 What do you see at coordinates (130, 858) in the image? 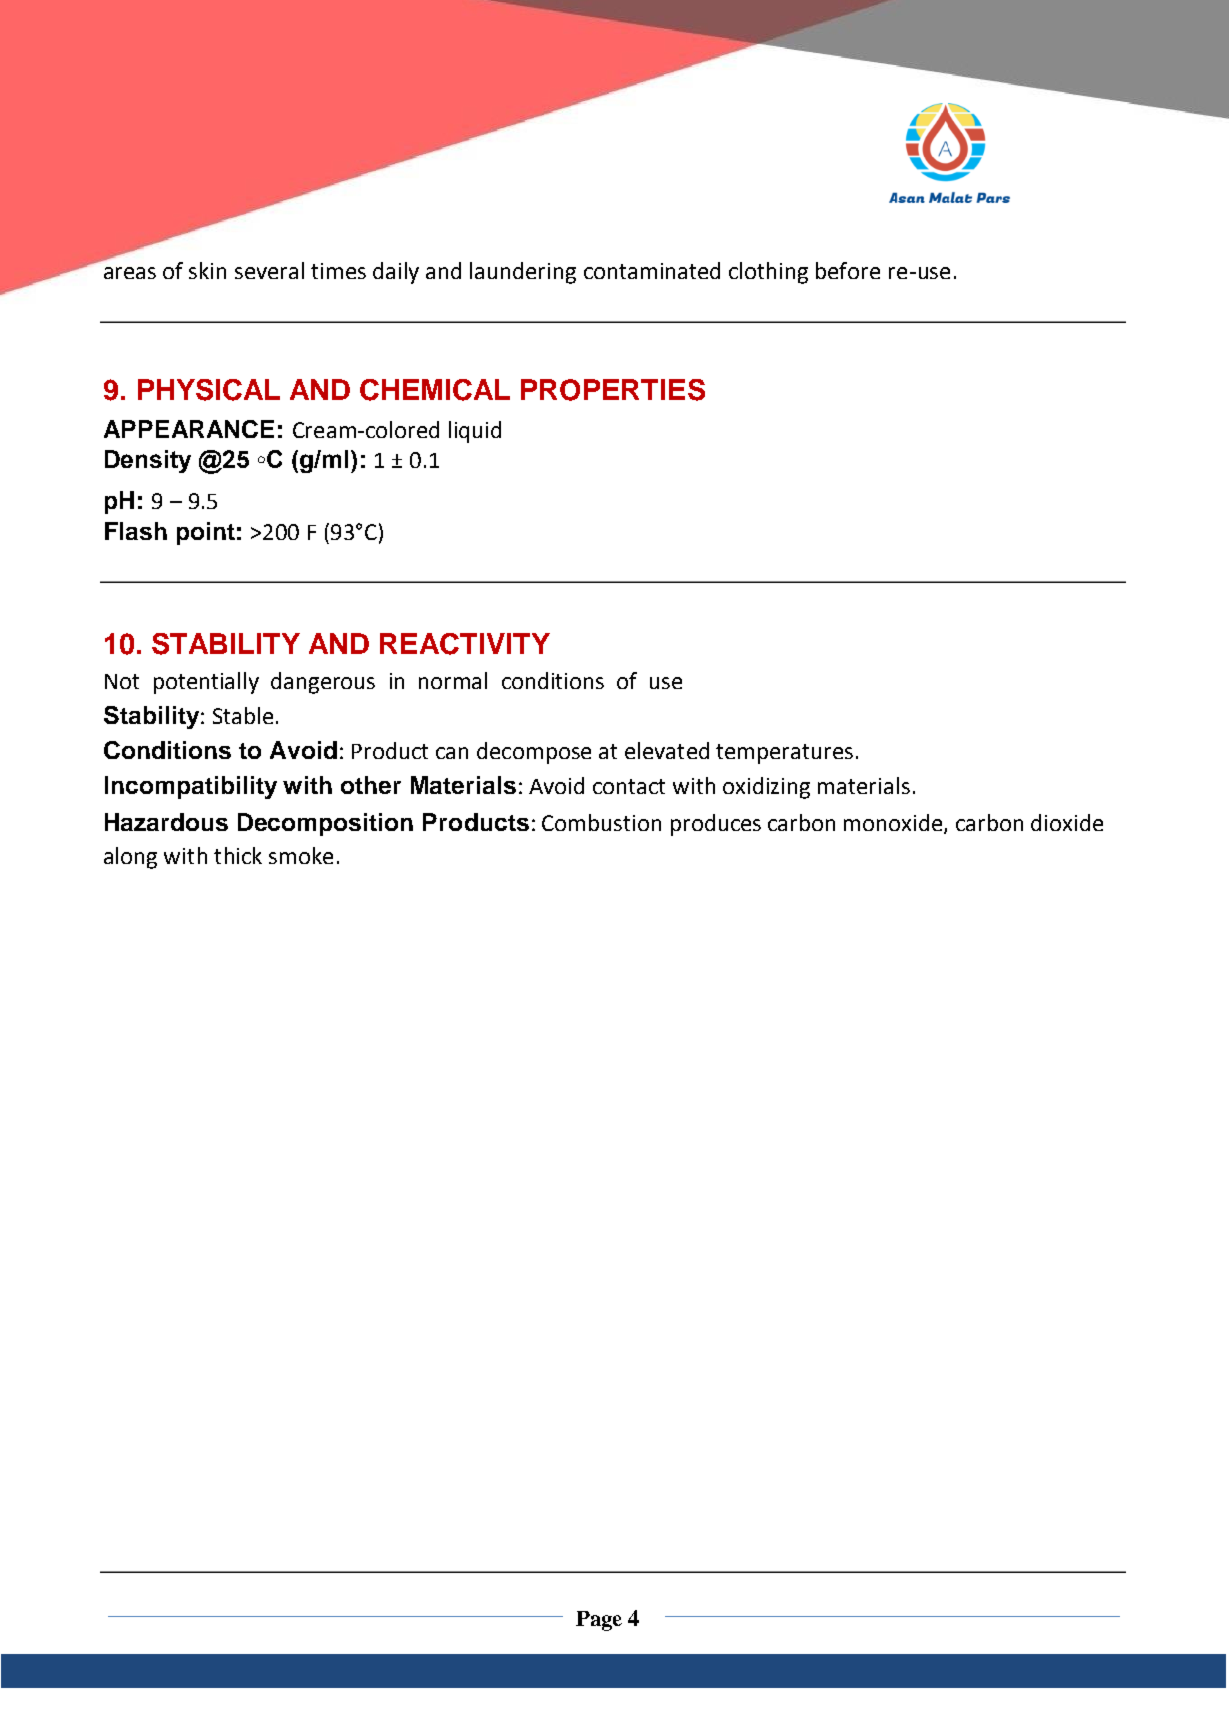
I see `along` at bounding box center [130, 858].
